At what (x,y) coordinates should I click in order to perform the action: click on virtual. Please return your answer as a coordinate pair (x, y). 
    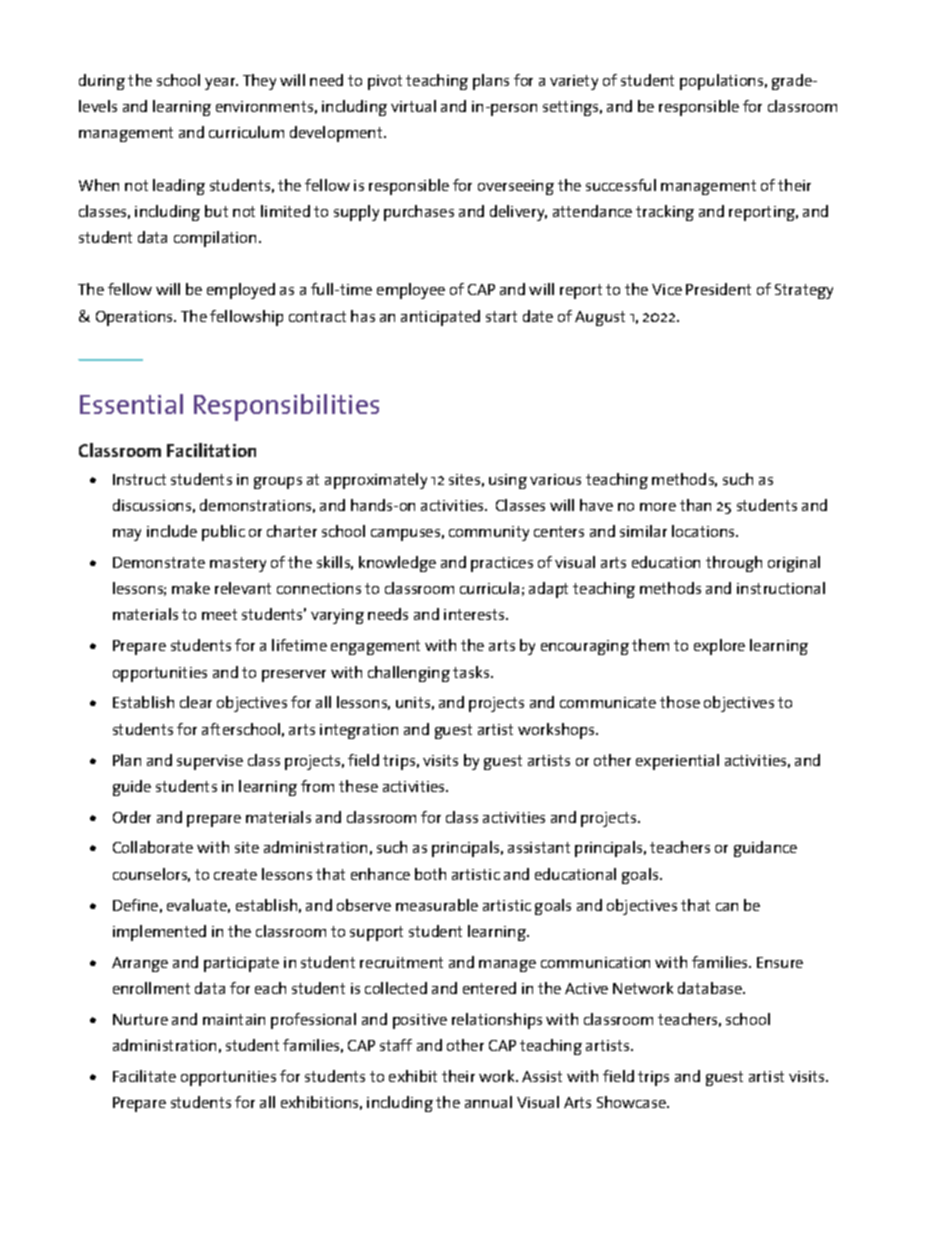
    Looking at the image, I should click on (413, 106).
